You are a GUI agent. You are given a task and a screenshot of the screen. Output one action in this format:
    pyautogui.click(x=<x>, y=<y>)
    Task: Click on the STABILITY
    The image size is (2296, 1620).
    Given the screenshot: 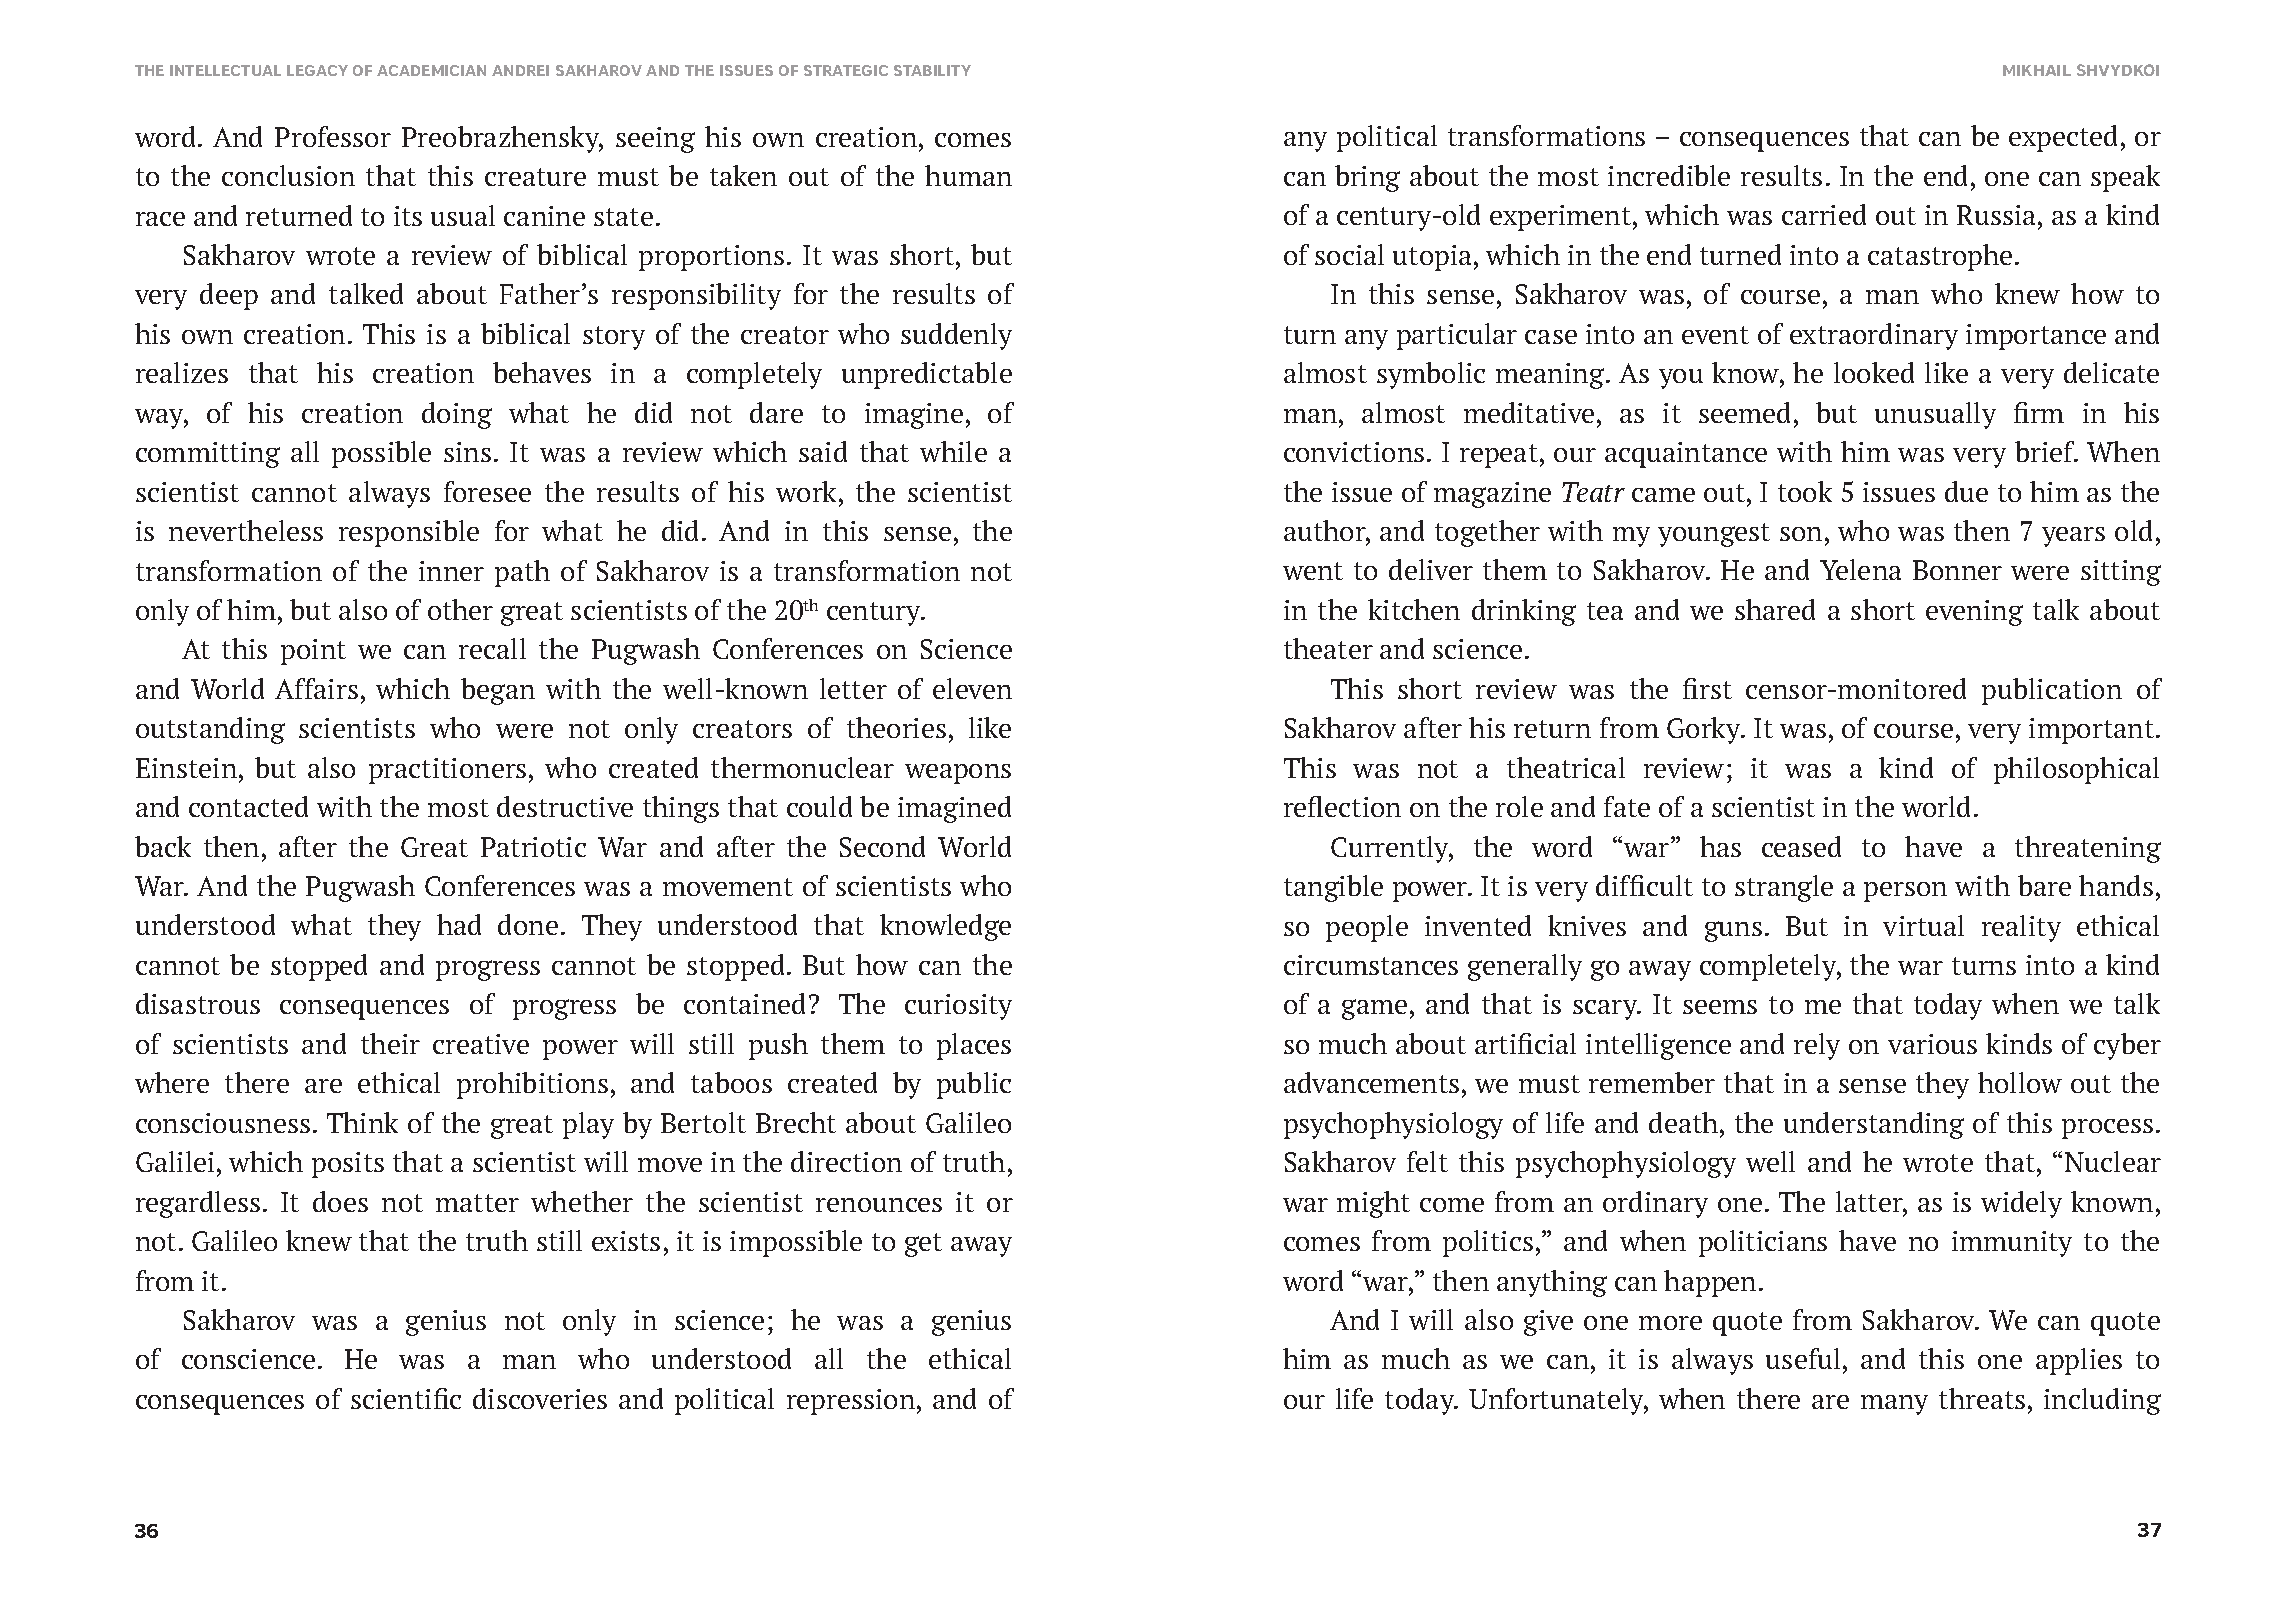 What is the action you would take?
    pyautogui.click(x=932, y=70)
